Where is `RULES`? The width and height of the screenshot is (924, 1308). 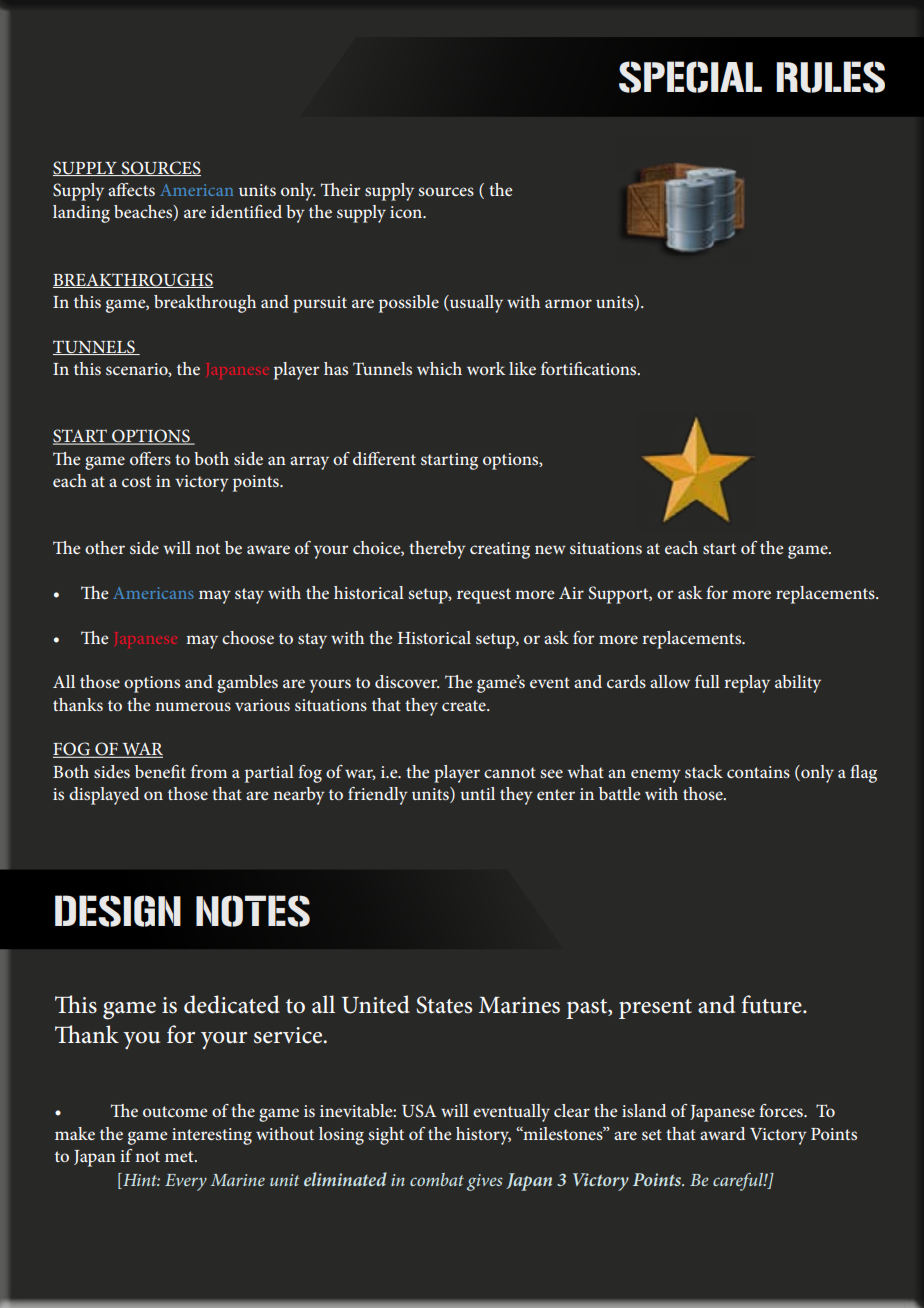 RULES is located at coordinates (830, 77).
